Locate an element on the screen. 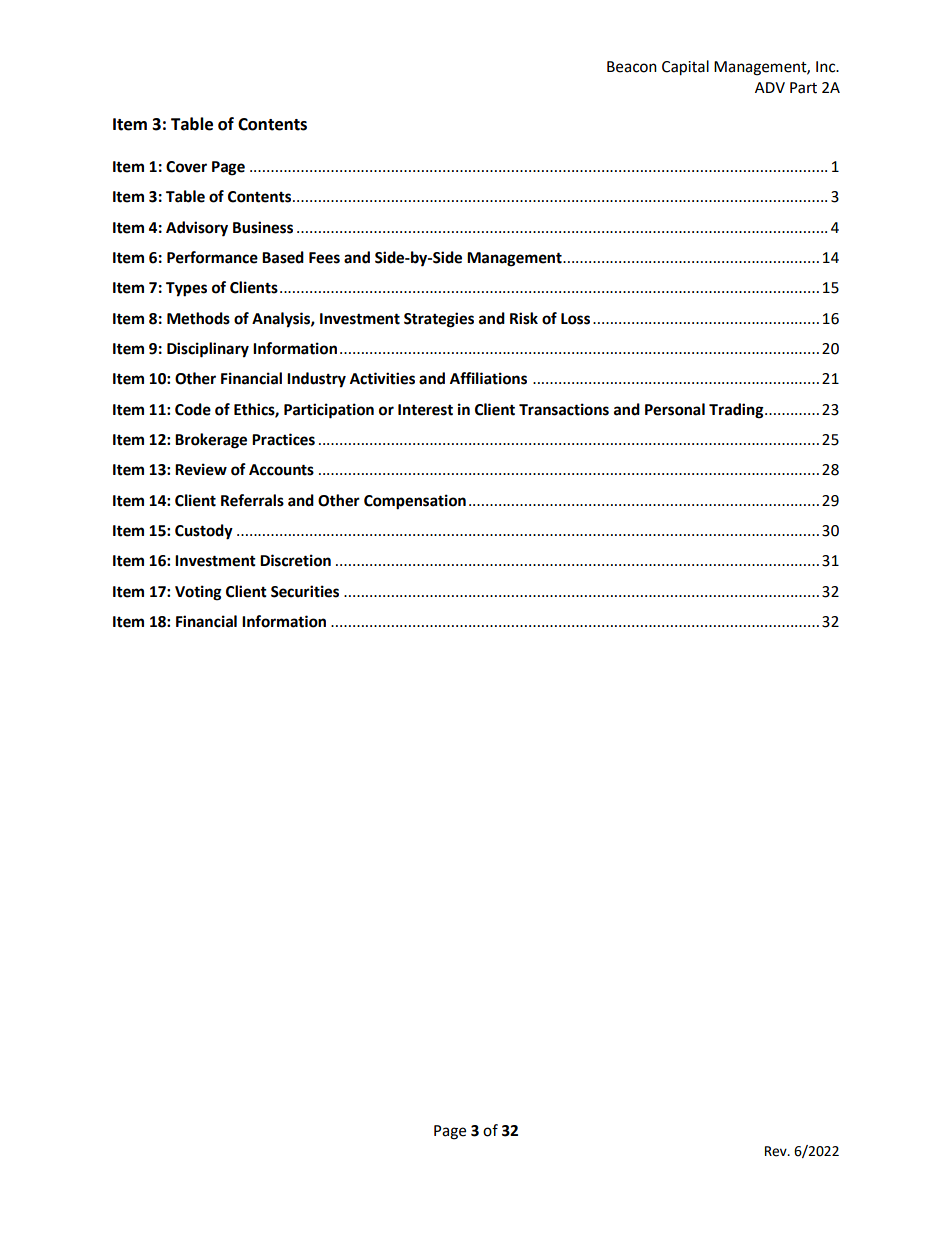  Securities is located at coordinates (305, 591).
